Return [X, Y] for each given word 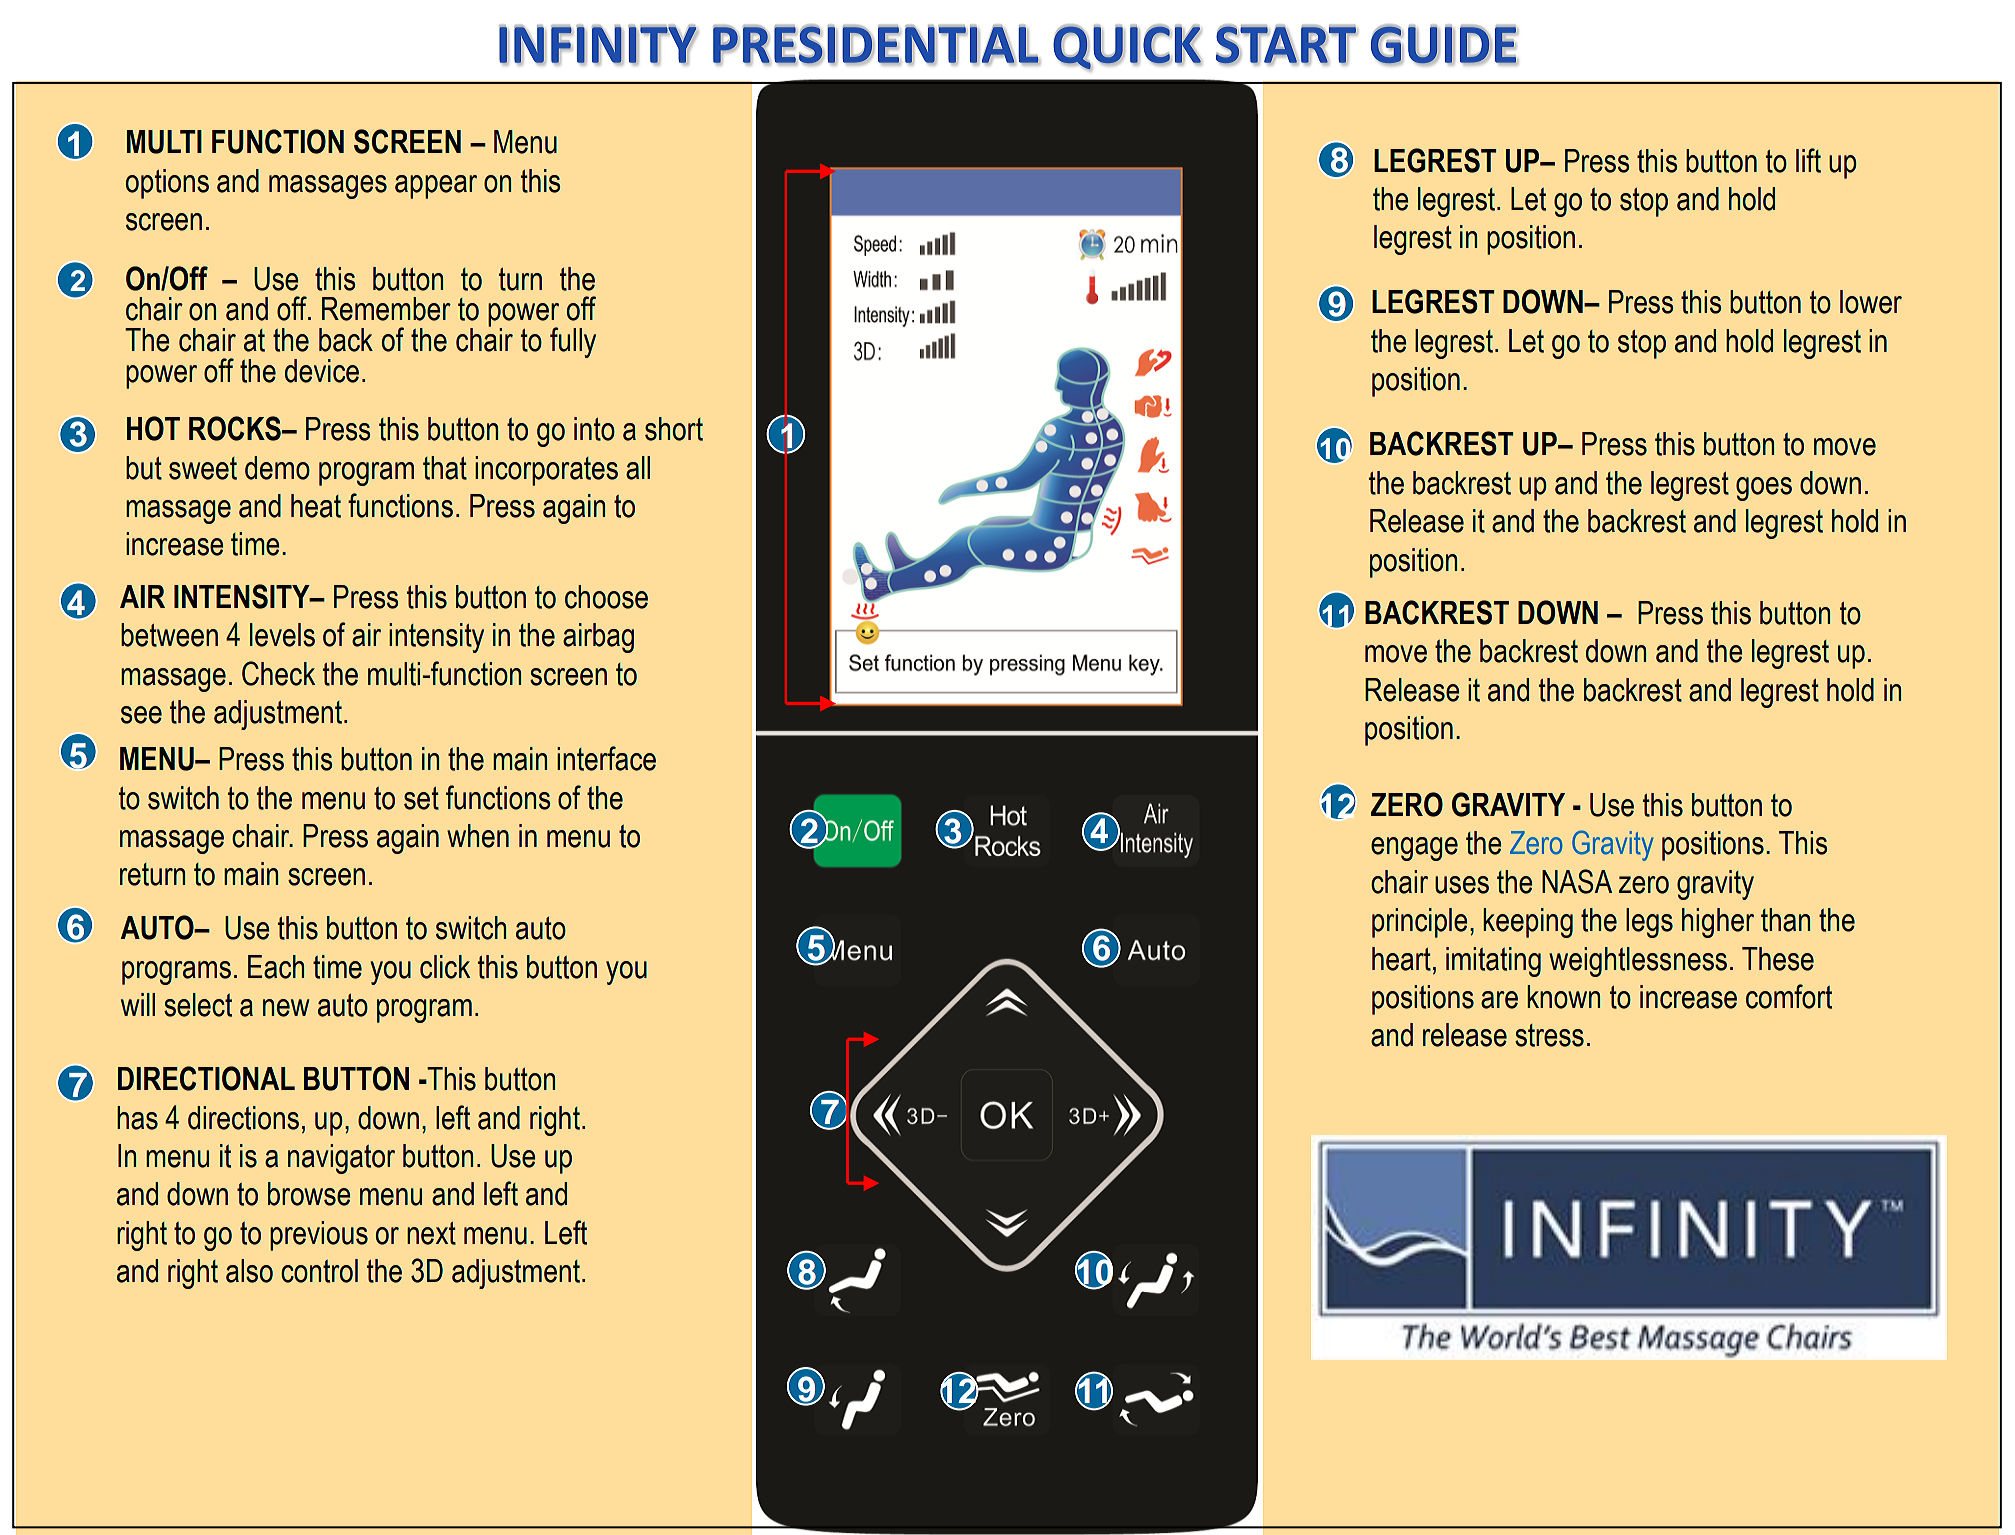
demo [277, 468]
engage [1414, 849]
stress [1549, 1035]
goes [1764, 489]
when [478, 836]
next [431, 1233]
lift [1808, 160]
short [674, 429]
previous [319, 1236]
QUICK [1127, 47]
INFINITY [598, 45]
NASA [1577, 881]
